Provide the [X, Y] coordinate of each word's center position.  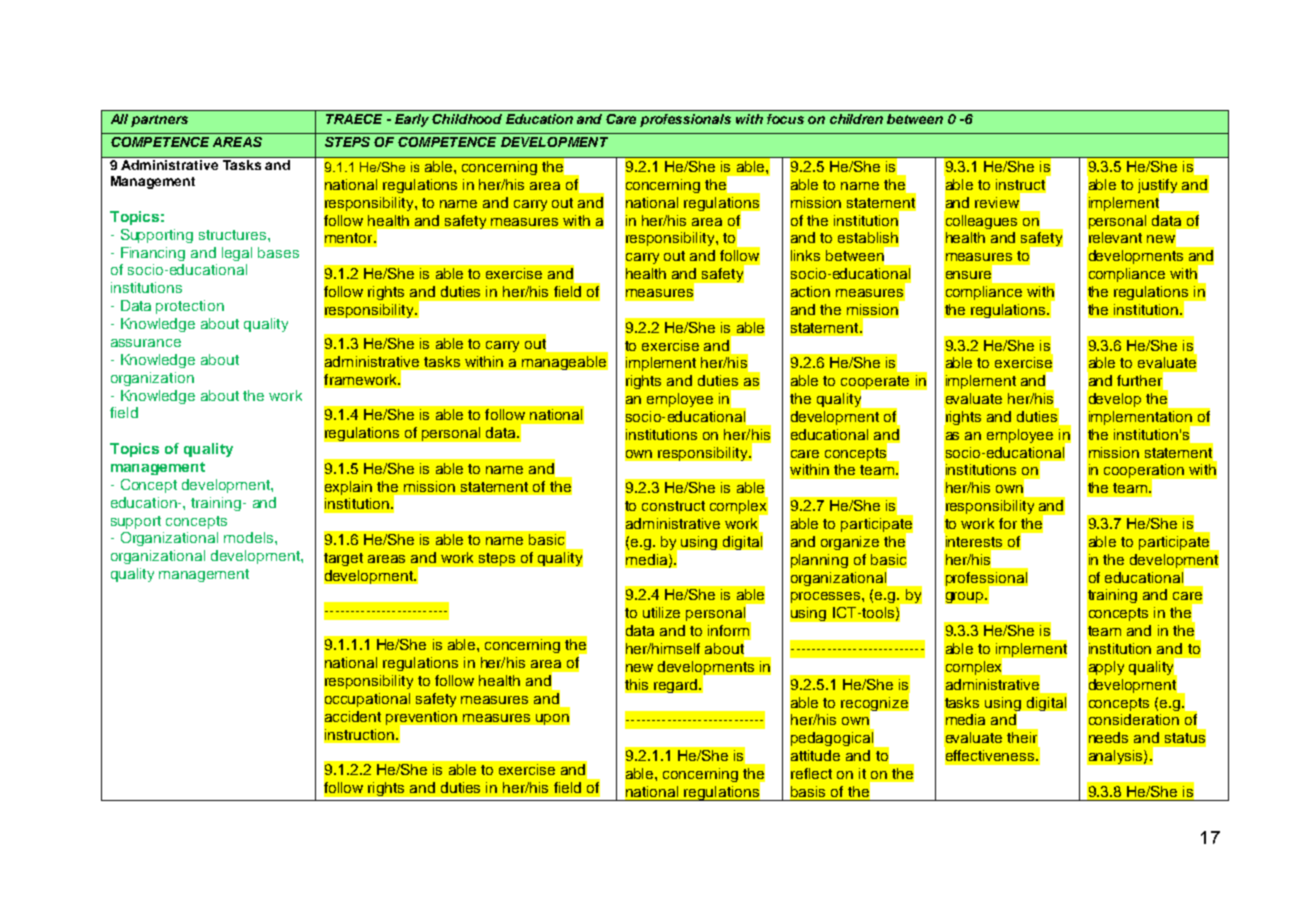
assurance [146, 343]
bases [278, 252]
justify [1159, 187]
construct [673, 506]
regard [677, 686]
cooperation [1145, 472]
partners [159, 121]
